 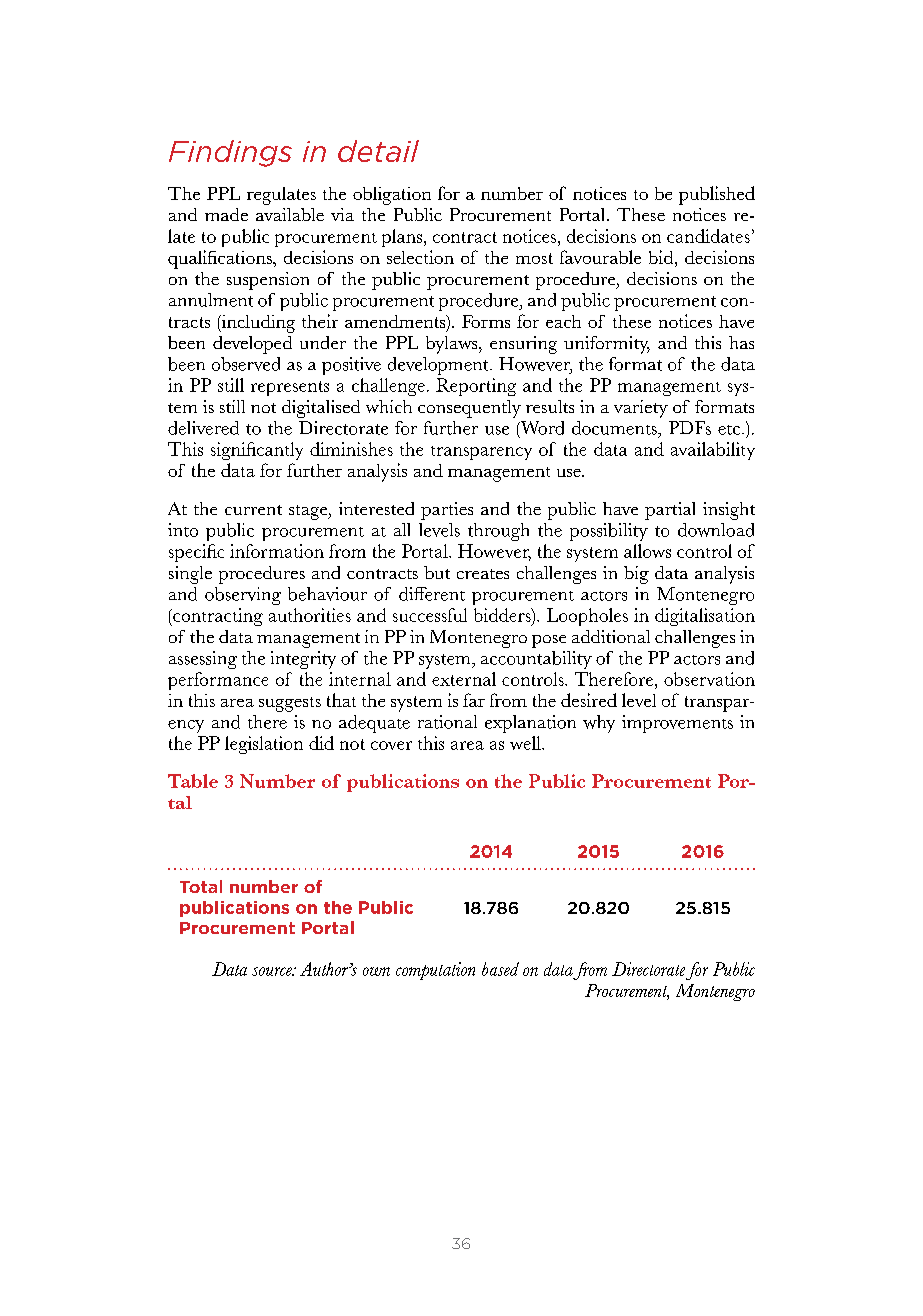 I want to click on allows, so click(x=647, y=551).
